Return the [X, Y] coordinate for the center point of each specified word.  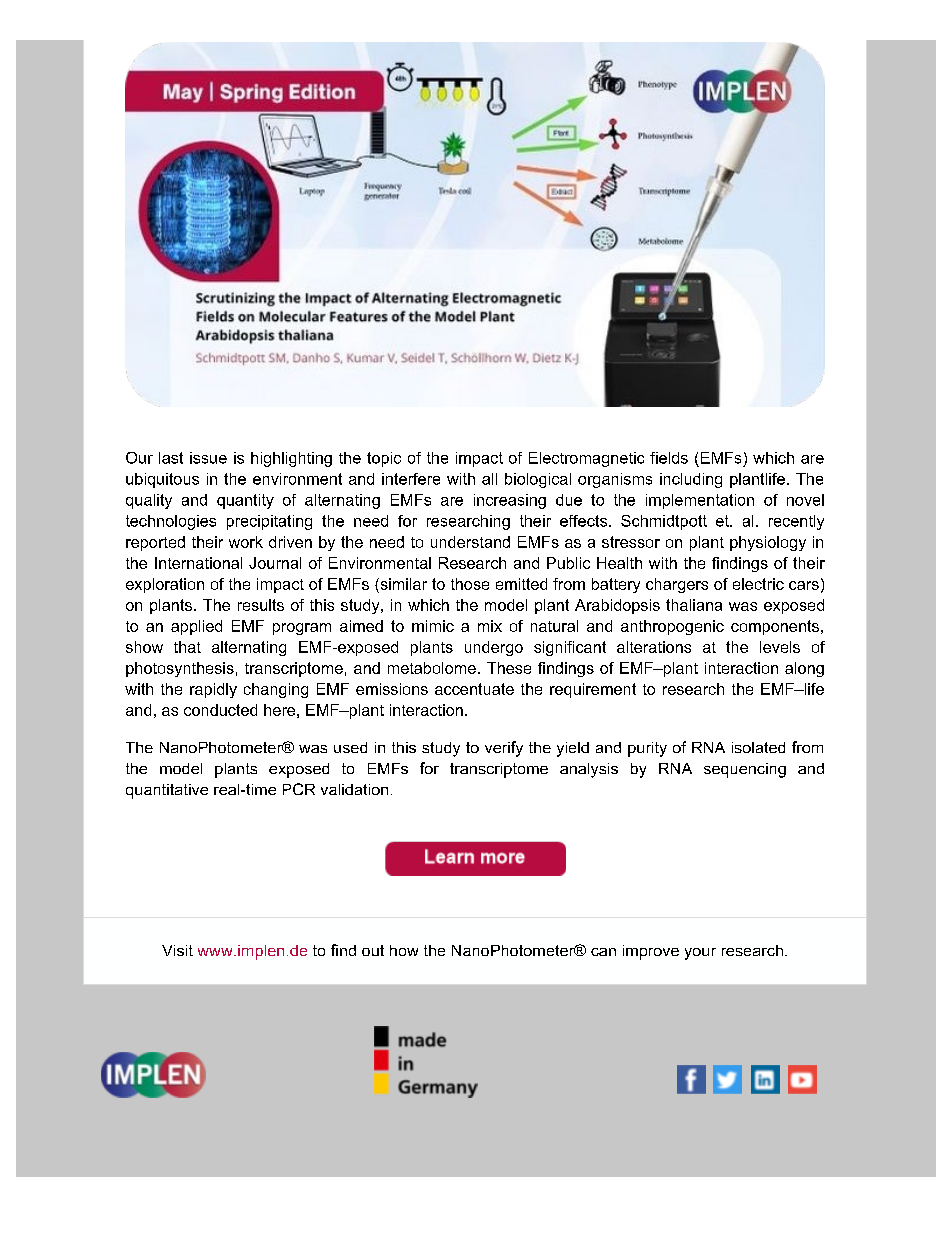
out [373, 950]
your [700, 954]
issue [208, 458]
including [691, 480]
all [489, 479]
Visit [177, 950]
